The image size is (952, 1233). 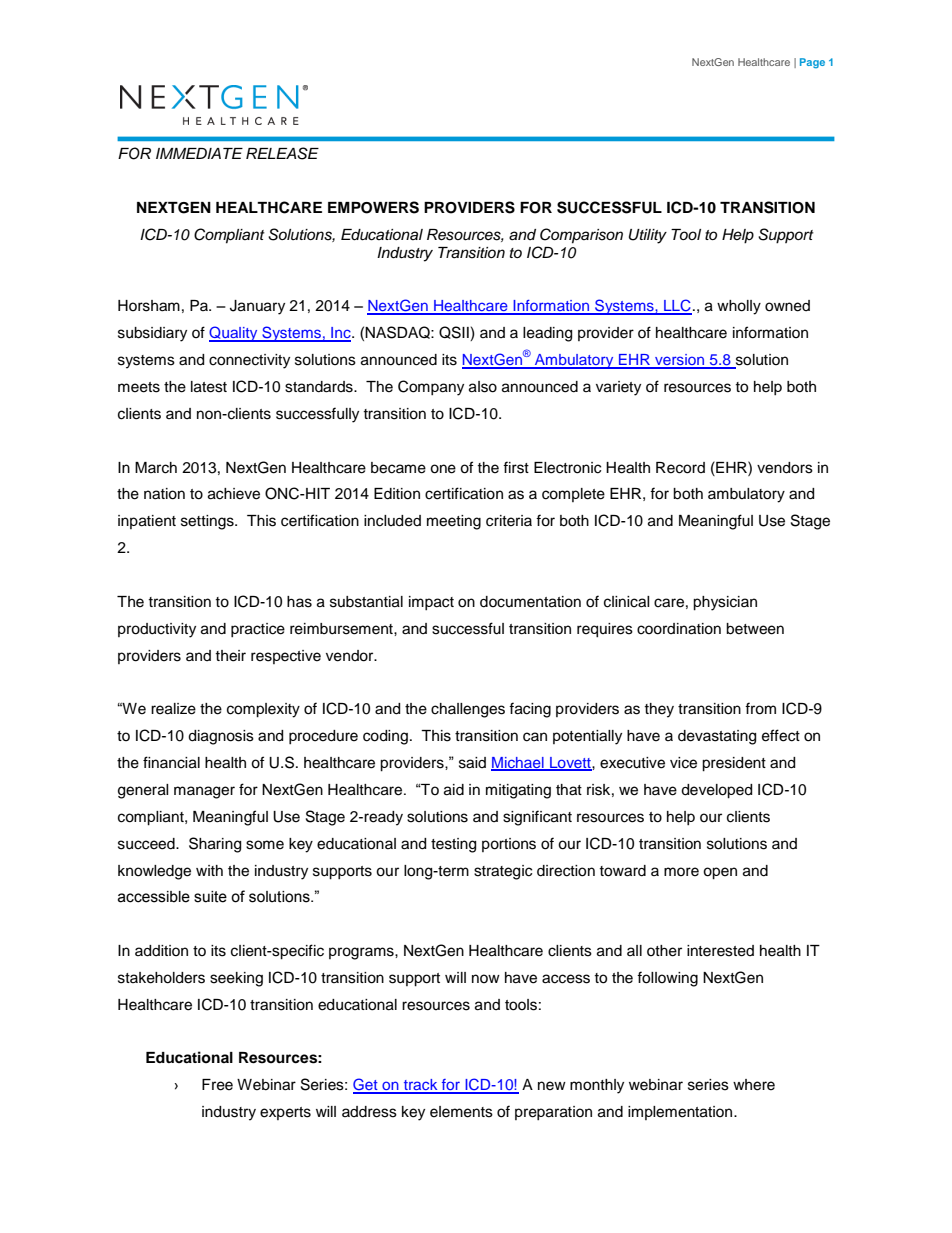 I want to click on IMMEDIATE, so click(x=199, y=153).
